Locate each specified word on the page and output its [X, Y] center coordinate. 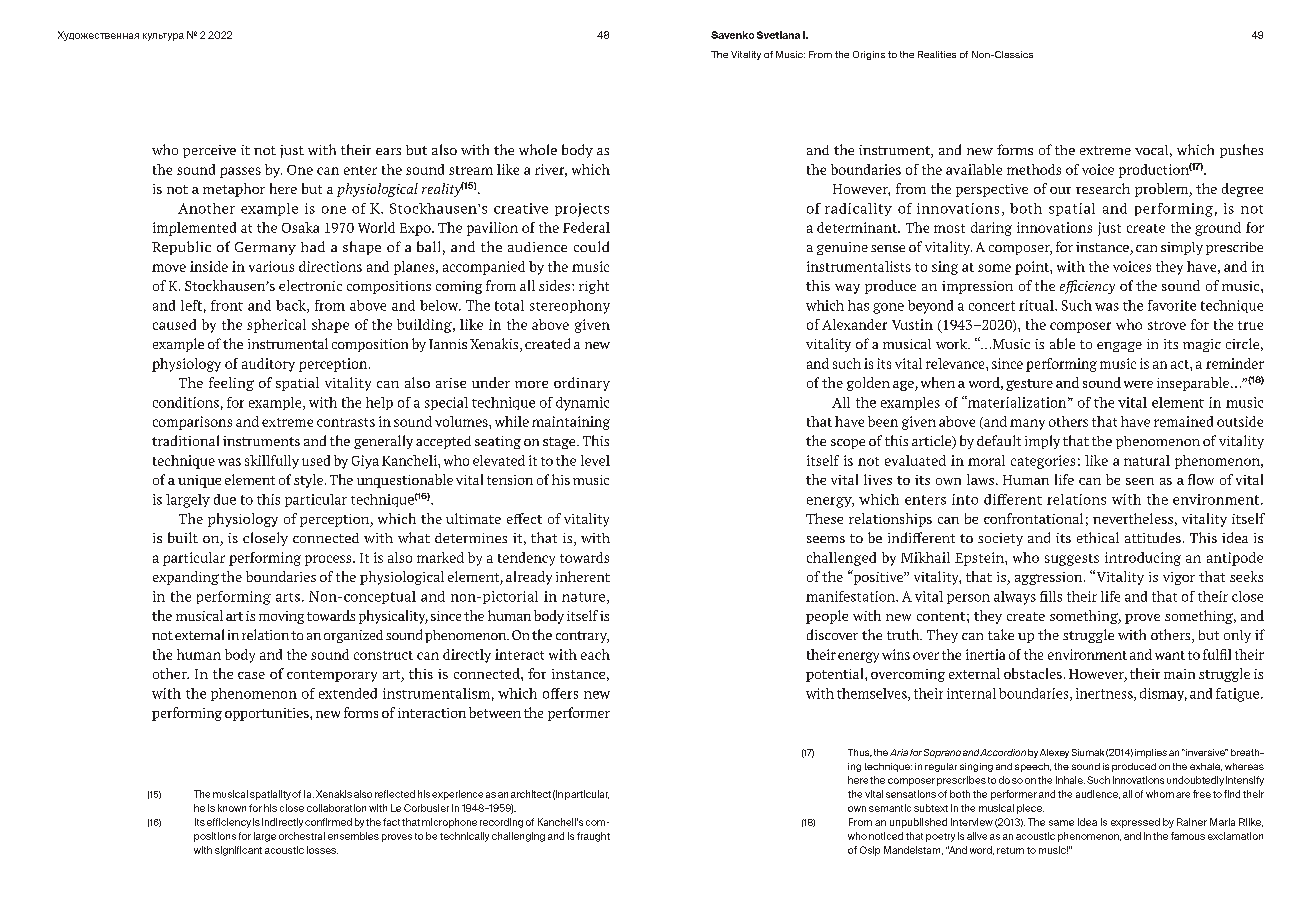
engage [1119, 347]
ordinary [582, 384]
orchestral [302, 836]
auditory [268, 365]
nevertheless [1133, 518]
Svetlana [778, 35]
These [824, 518]
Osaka [300, 227]
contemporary [332, 676]
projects [582, 210]
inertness [1105, 694]
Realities [937, 54]
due [225, 499]
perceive [209, 151]
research [1103, 188]
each [595, 654]
